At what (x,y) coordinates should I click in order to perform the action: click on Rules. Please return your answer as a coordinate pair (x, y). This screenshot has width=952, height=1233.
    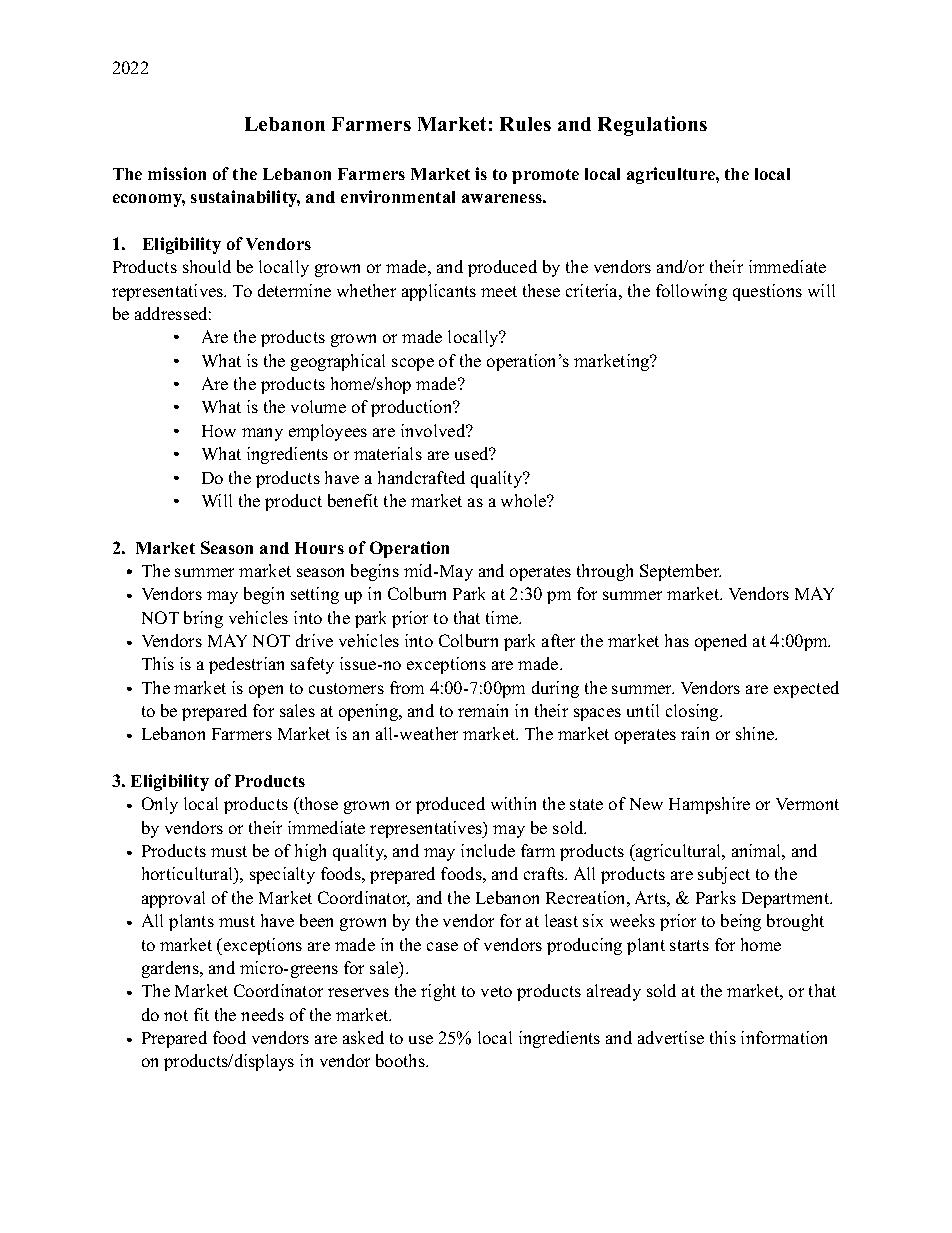
    Looking at the image, I should click on (525, 124).
